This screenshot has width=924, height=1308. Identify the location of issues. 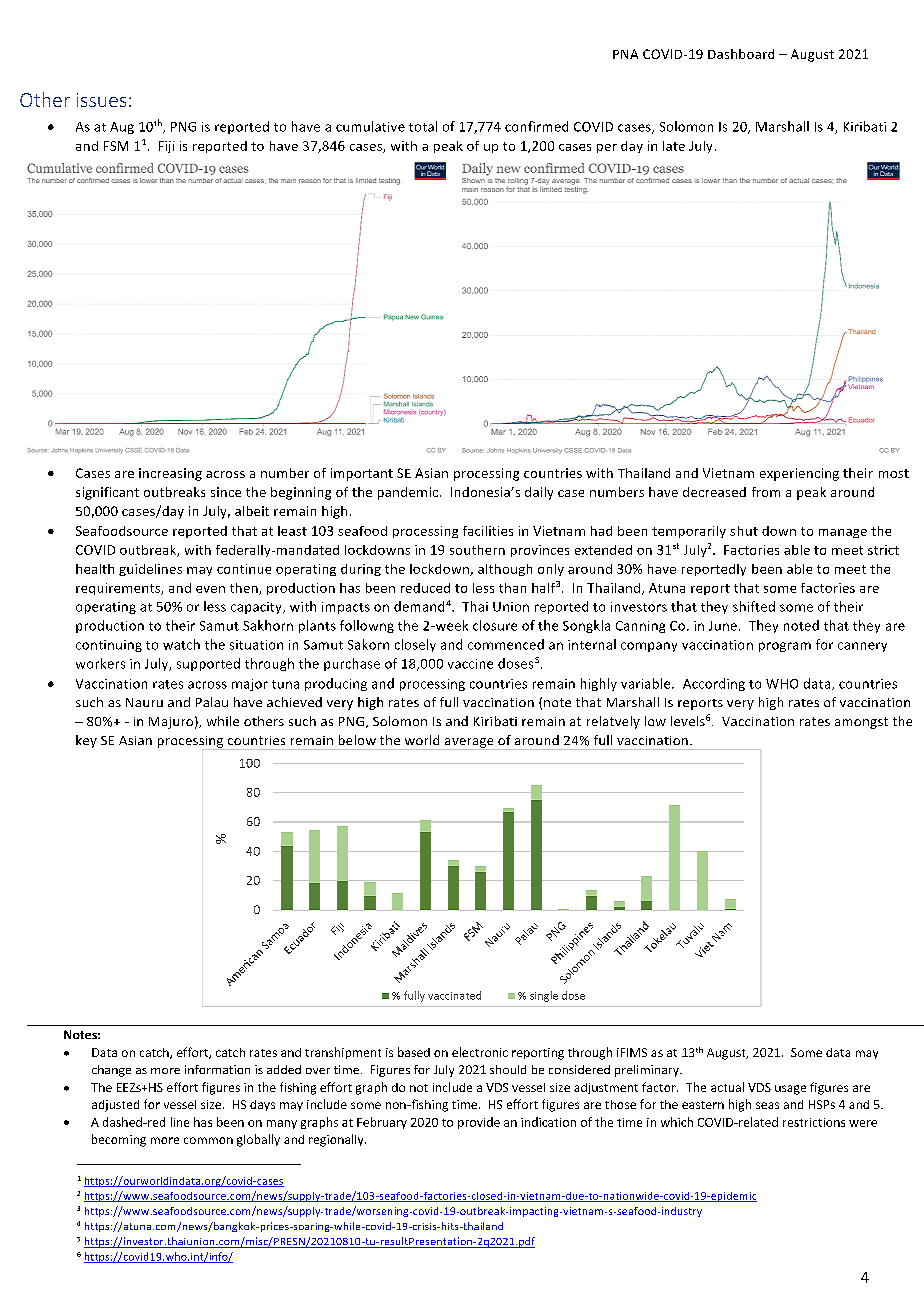
(101, 100).
